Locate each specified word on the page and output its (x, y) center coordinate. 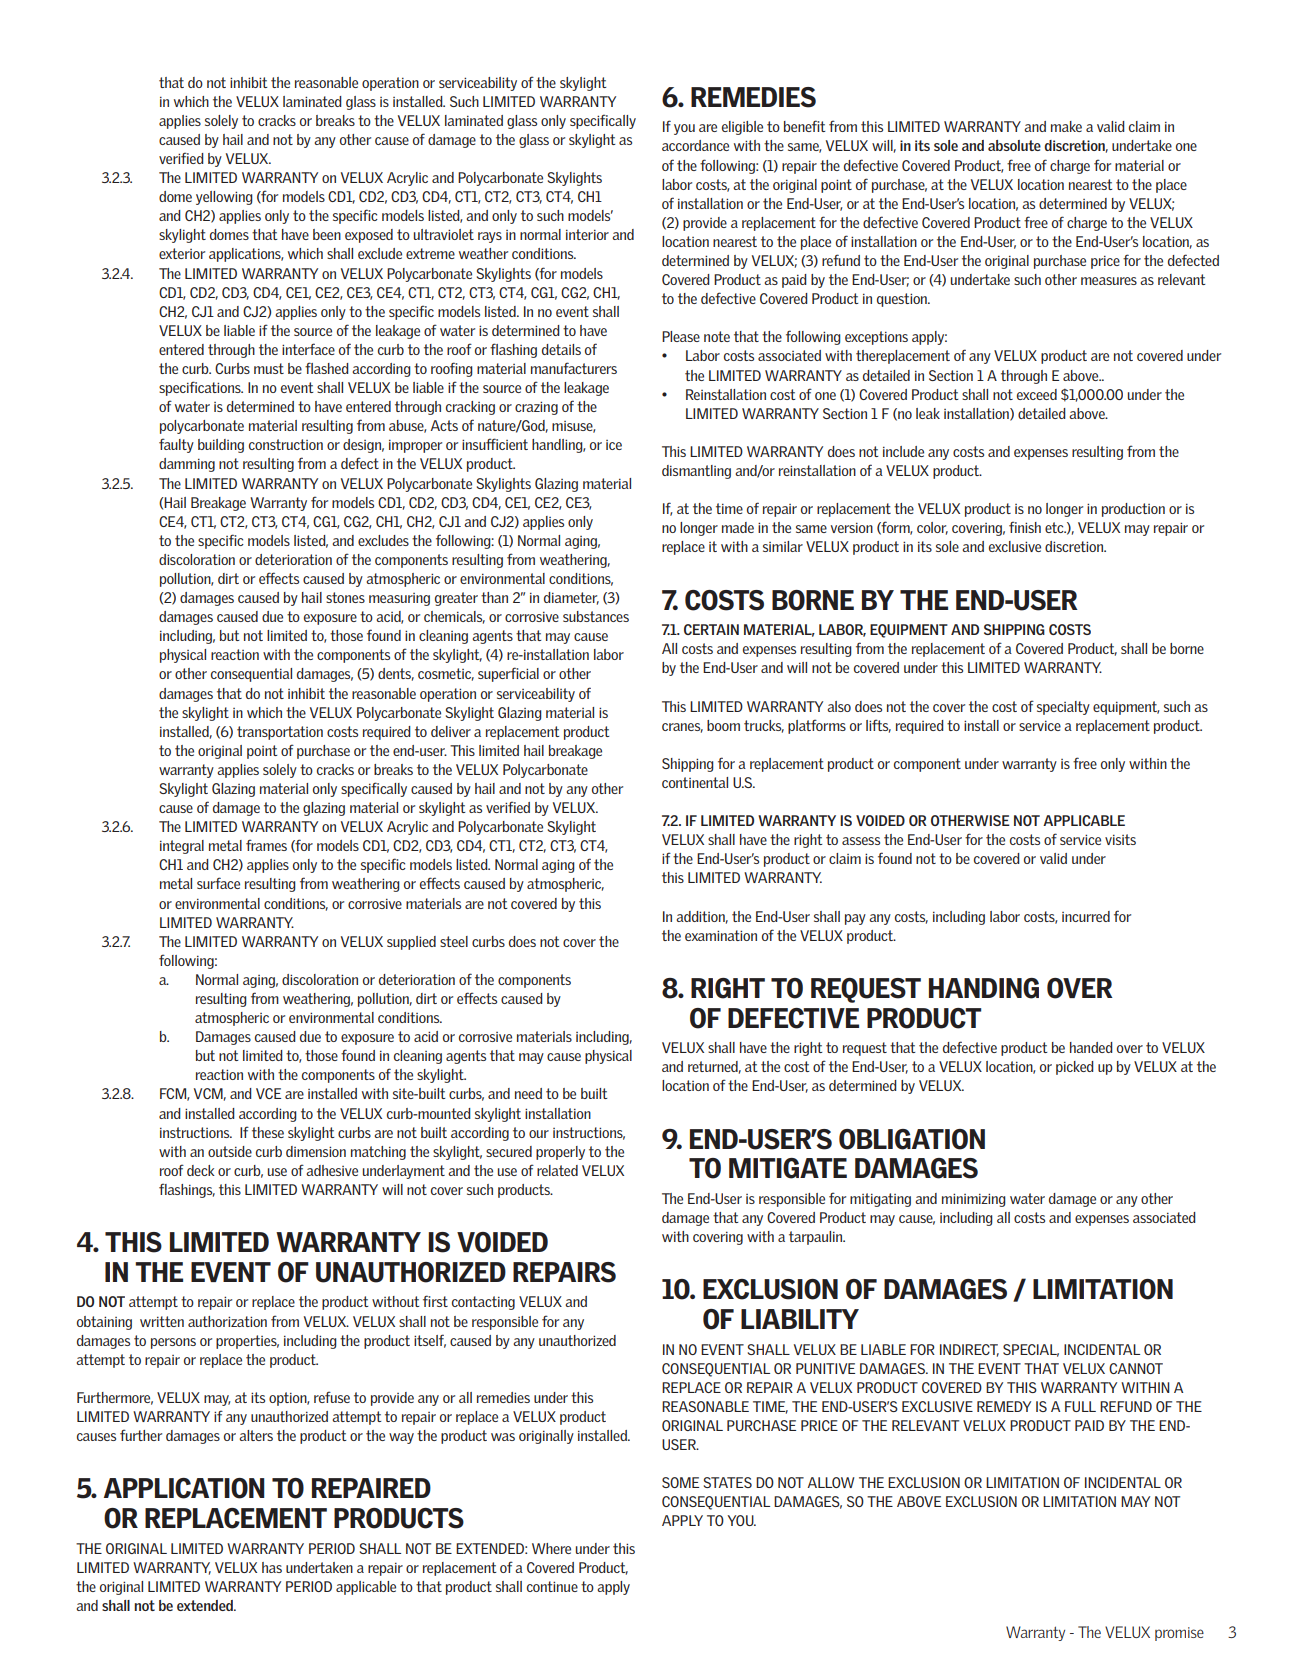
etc (1055, 527)
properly (560, 1153)
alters (256, 1435)
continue (552, 1586)
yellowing (224, 198)
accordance (695, 145)
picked (1075, 1068)
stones (345, 597)
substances (596, 616)
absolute (1014, 145)
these (268, 1132)
